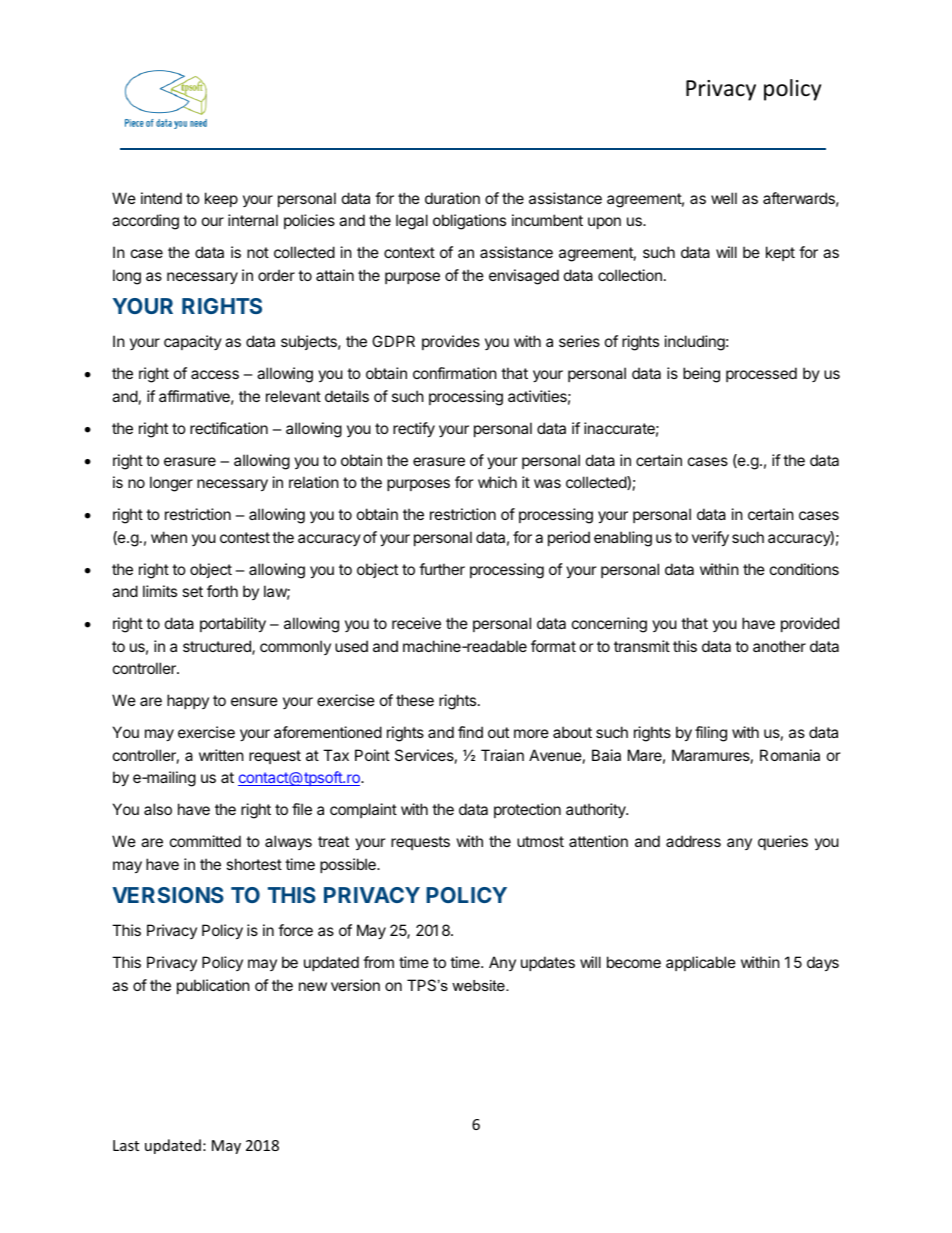  I want to click on obligations, so click(469, 222).
